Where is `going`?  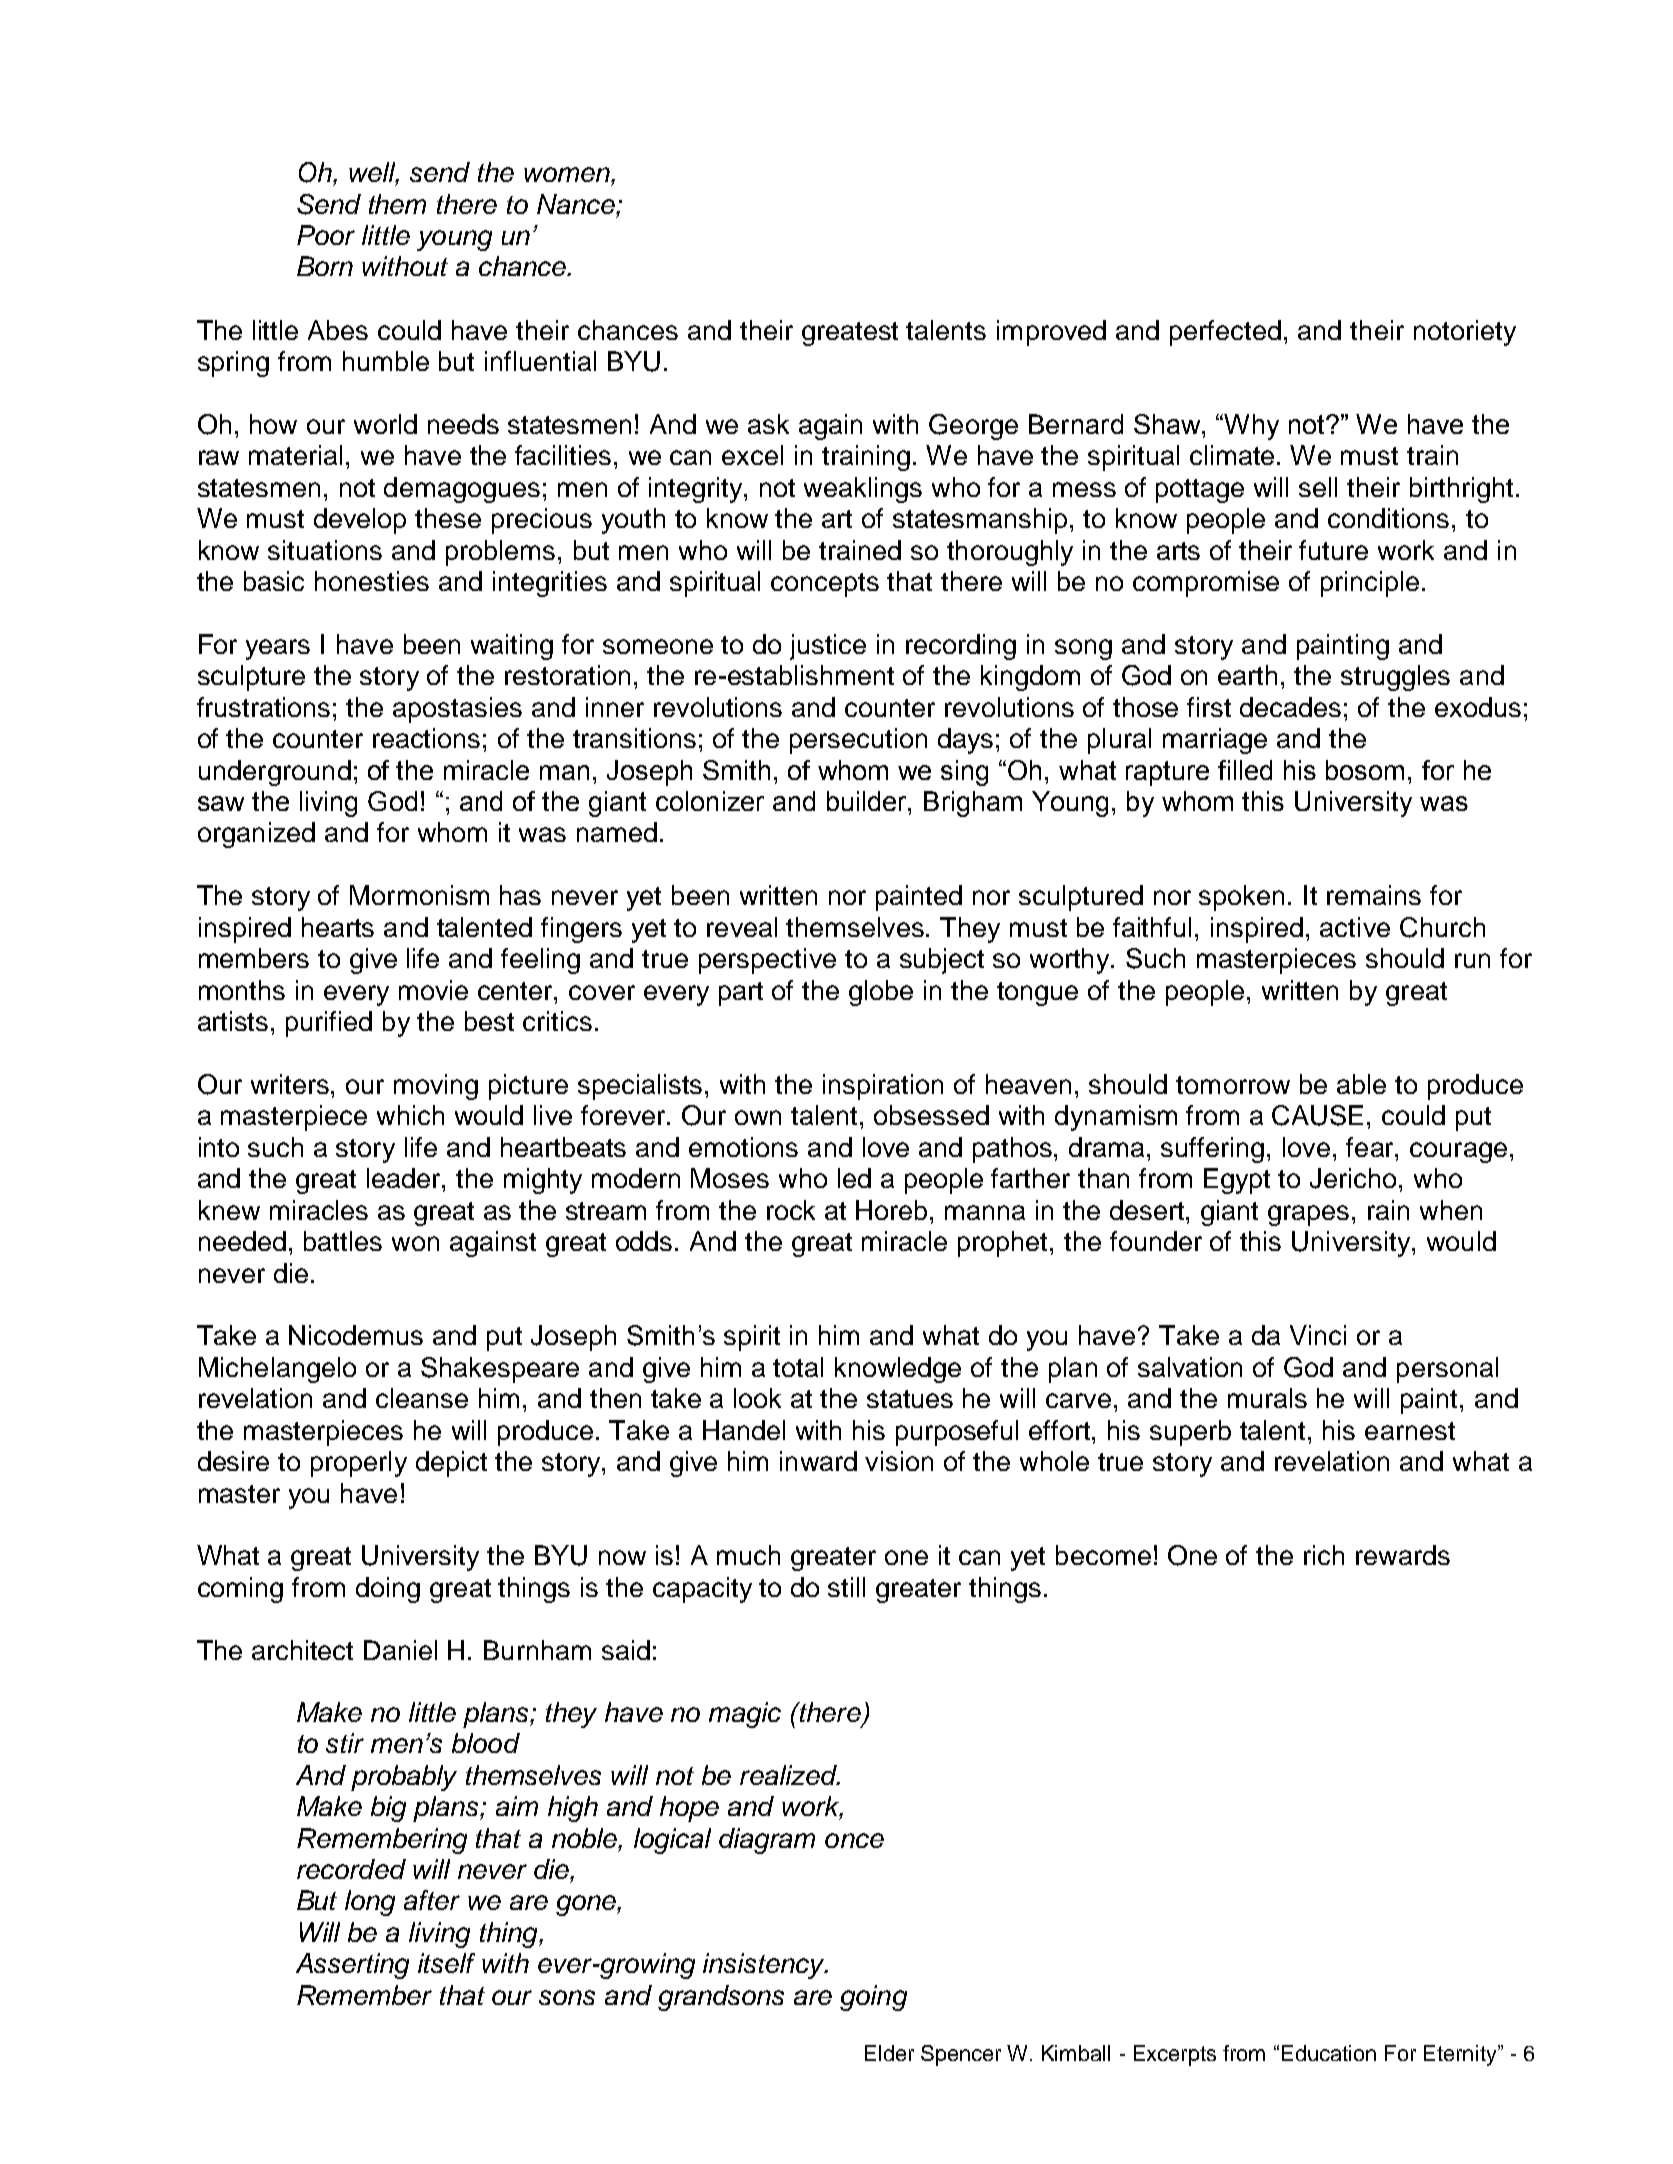 going is located at coordinates (873, 1998).
